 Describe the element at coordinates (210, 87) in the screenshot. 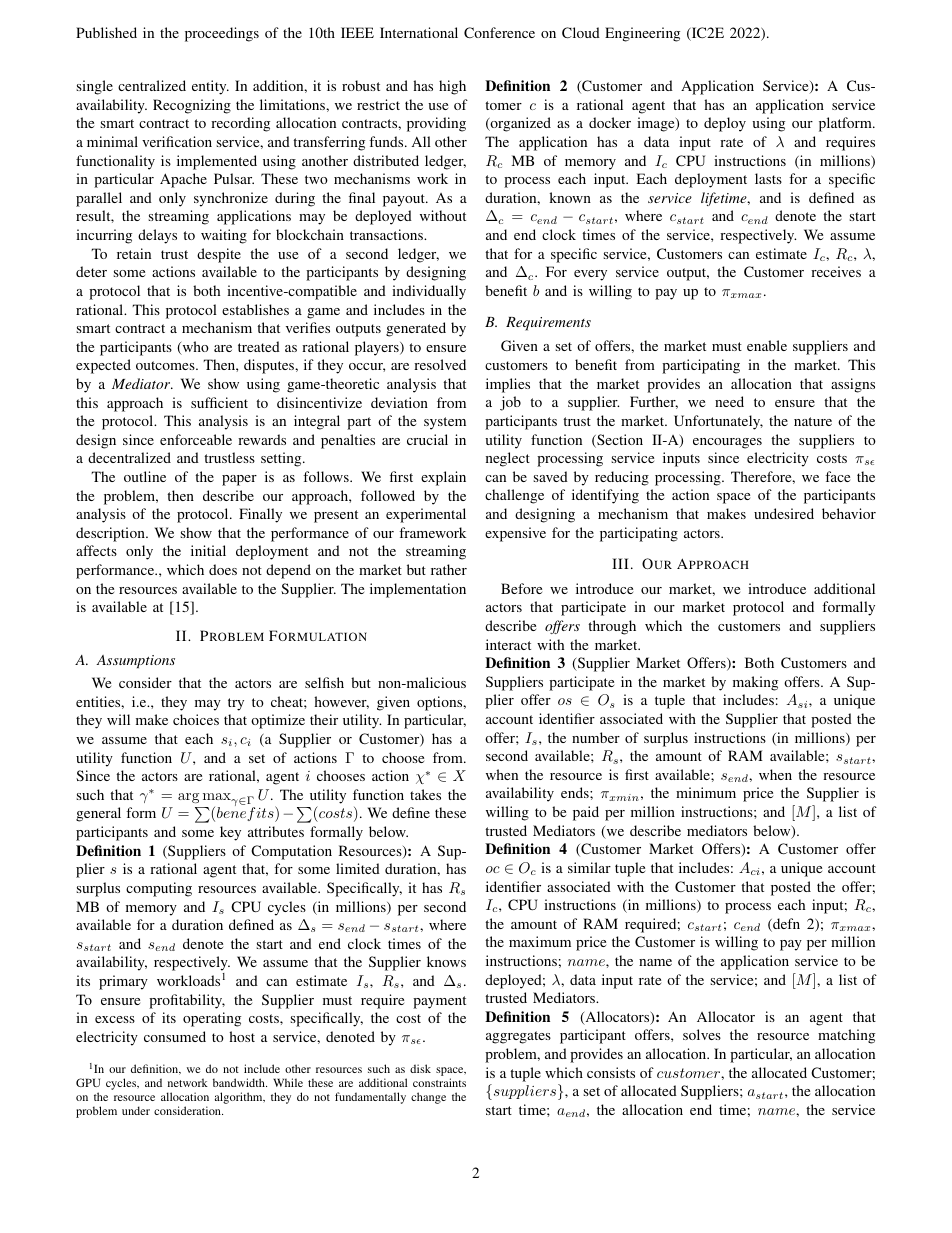

I see `entity` at that location.
